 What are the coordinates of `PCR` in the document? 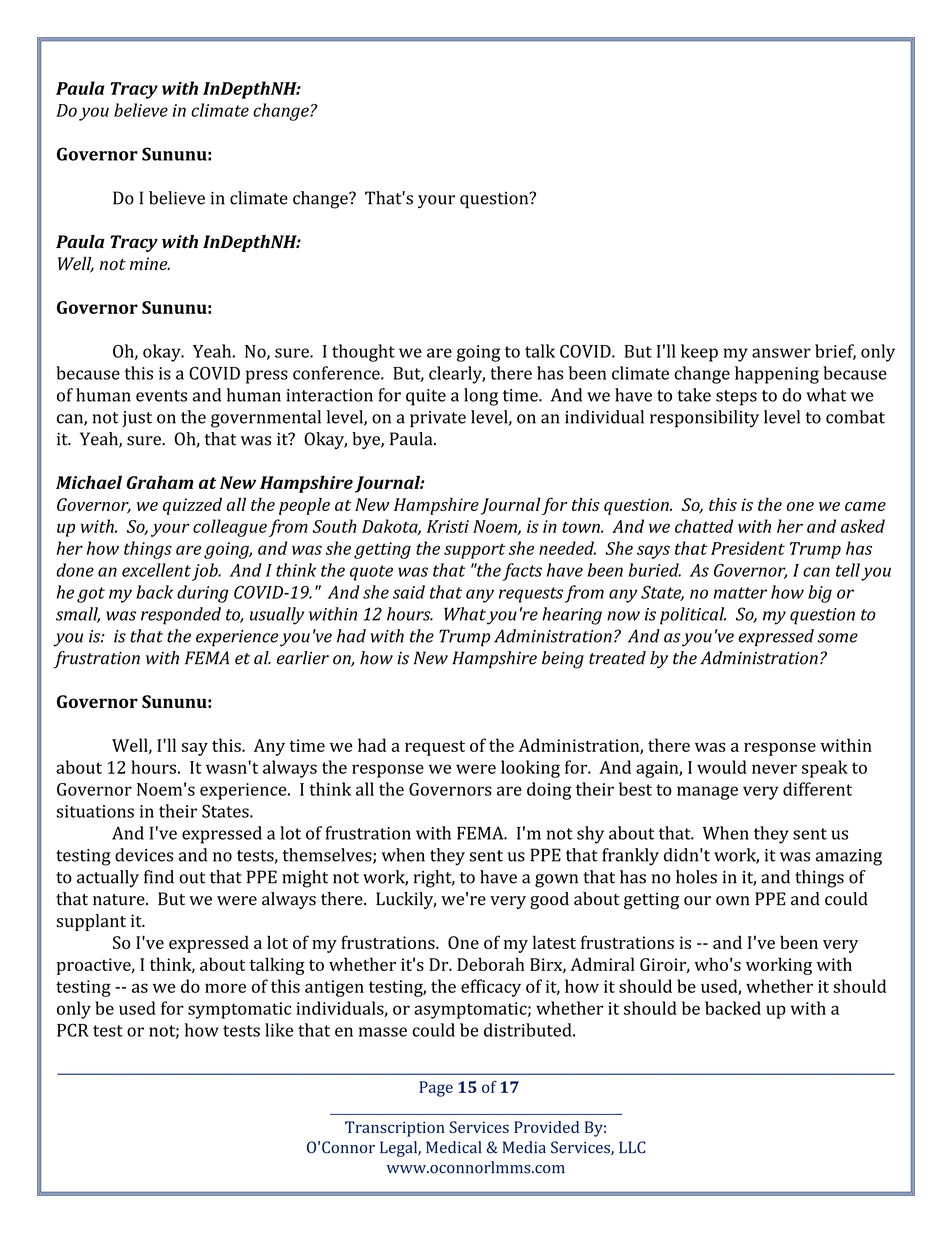 It's located at (73, 1030).
